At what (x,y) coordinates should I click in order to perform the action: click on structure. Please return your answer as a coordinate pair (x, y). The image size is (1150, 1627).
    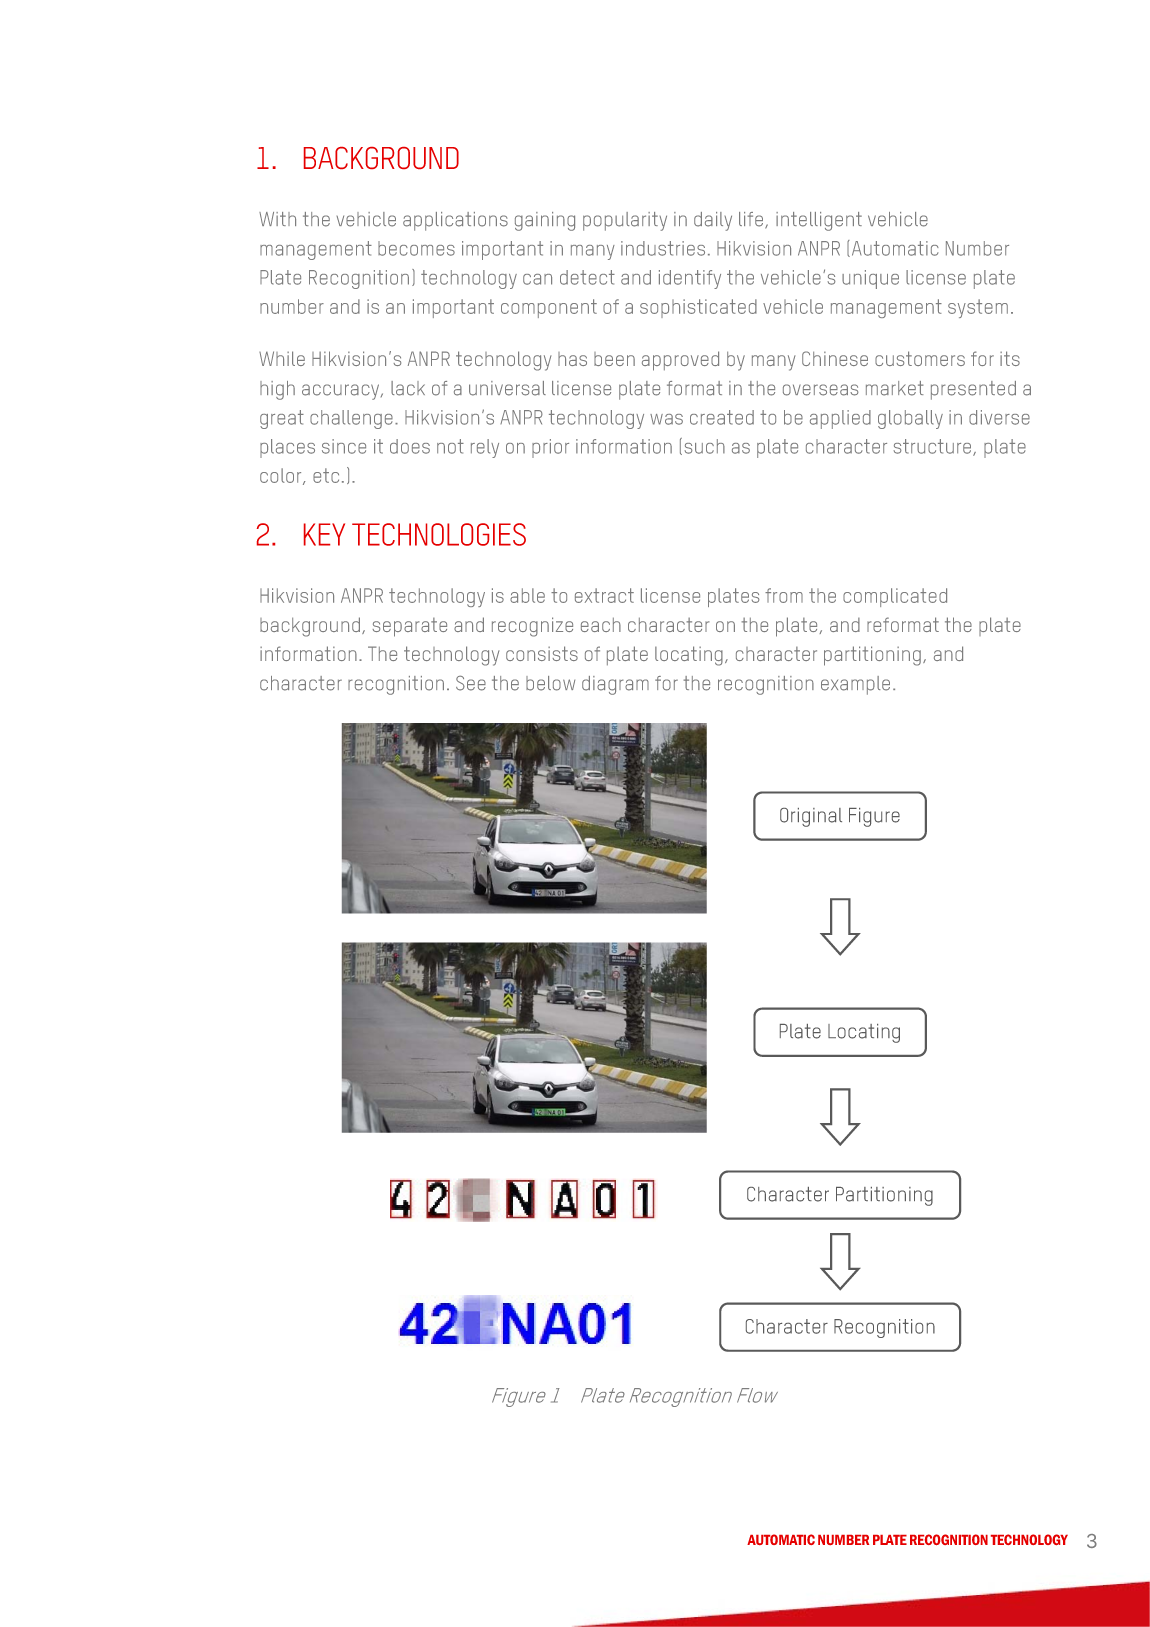
    Looking at the image, I should click on (934, 447).
